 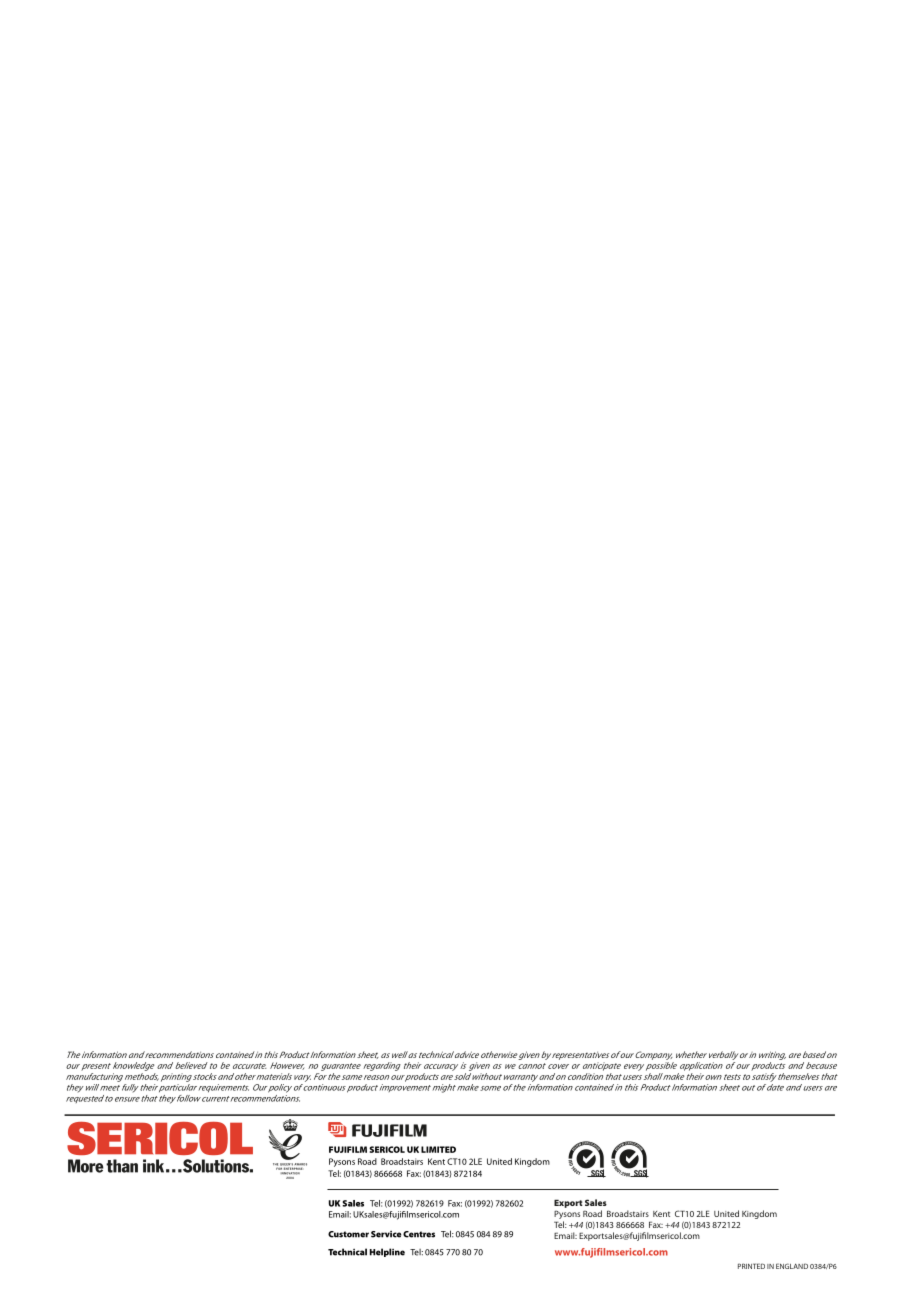 I want to click on ENGLAND, so click(x=792, y=1266).
